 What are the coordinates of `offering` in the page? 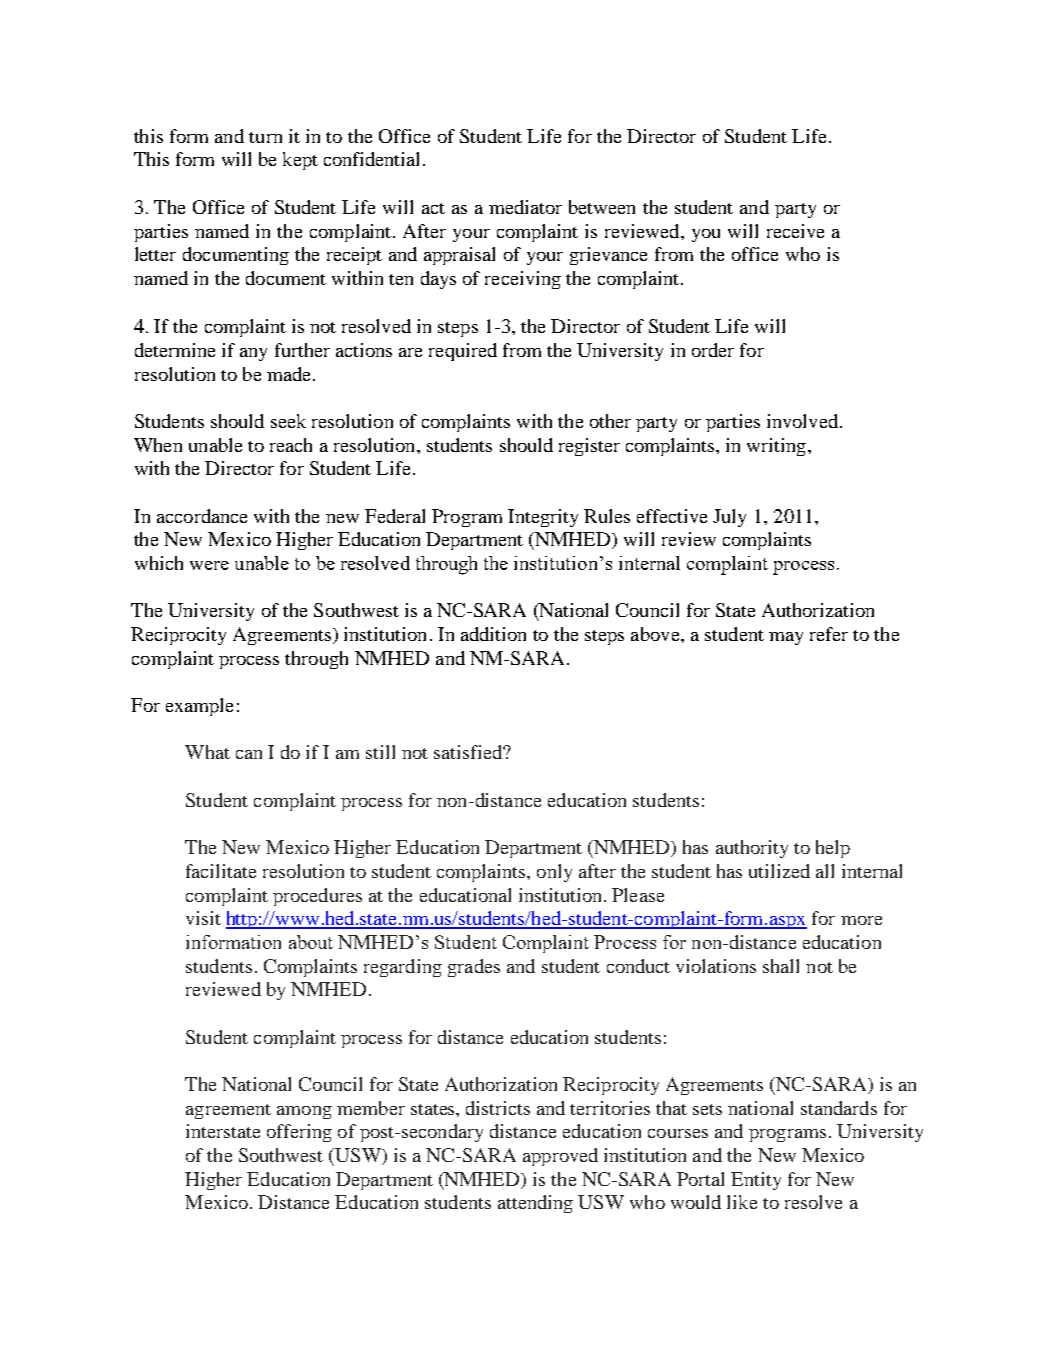 It's located at (299, 1133).
